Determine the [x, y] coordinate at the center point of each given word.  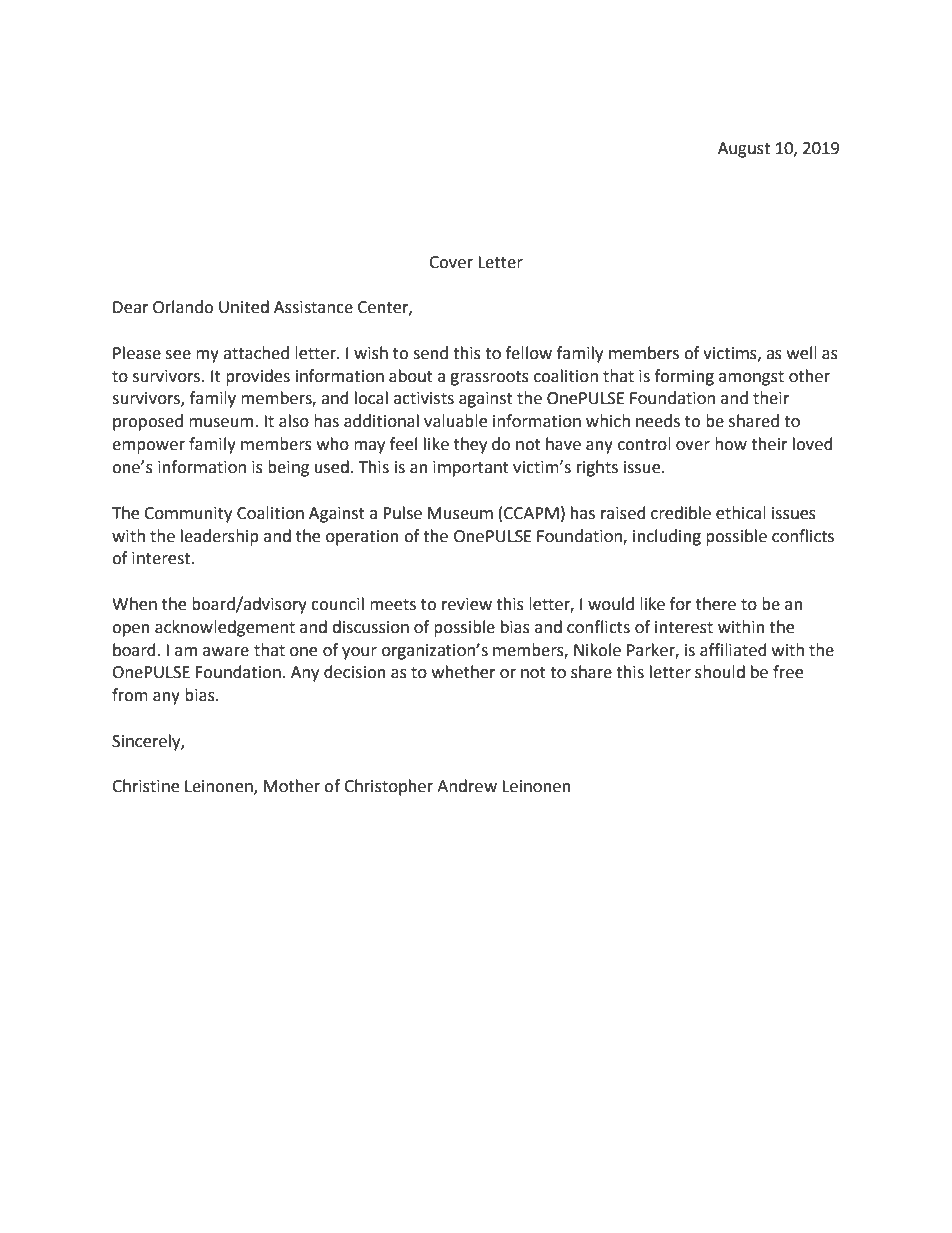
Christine [145, 786]
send [430, 353]
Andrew [467, 786]
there [716, 604]
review [467, 604]
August [744, 150]
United [244, 307]
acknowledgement [225, 628]
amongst [751, 378]
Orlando [183, 307]
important [471, 469]
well [802, 353]
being [288, 468]
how [731, 444]
